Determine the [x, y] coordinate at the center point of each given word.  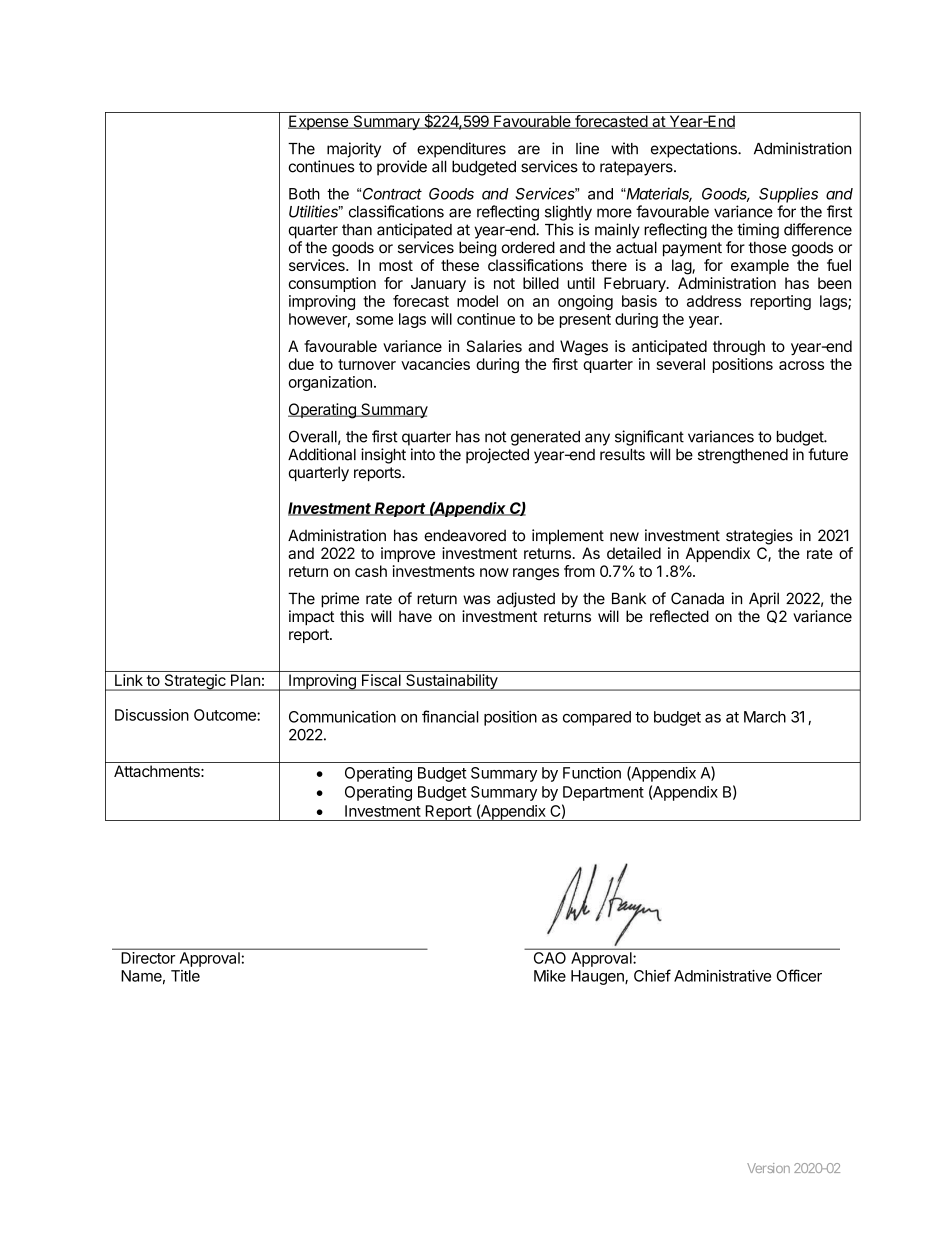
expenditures [461, 150]
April [764, 600]
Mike [550, 976]
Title [185, 976]
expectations [695, 150]
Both [304, 194]
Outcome [226, 715]
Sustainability [451, 682]
